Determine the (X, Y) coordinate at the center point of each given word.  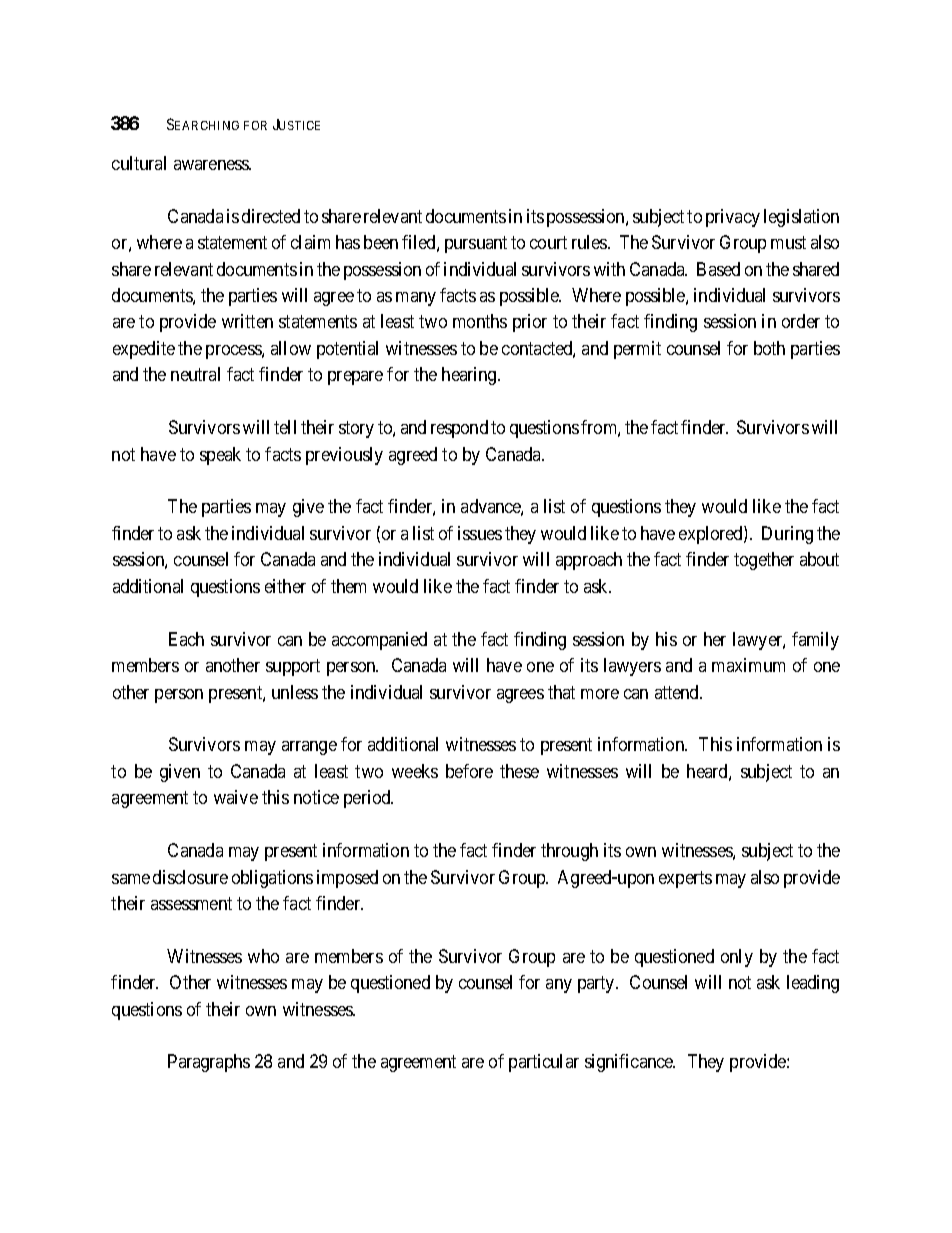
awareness (212, 165)
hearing (470, 376)
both (769, 348)
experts (685, 879)
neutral (195, 374)
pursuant (476, 244)
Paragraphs (209, 1063)
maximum (748, 665)
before (469, 771)
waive (236, 797)
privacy (733, 218)
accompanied (379, 641)
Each (186, 639)
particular (544, 1063)
